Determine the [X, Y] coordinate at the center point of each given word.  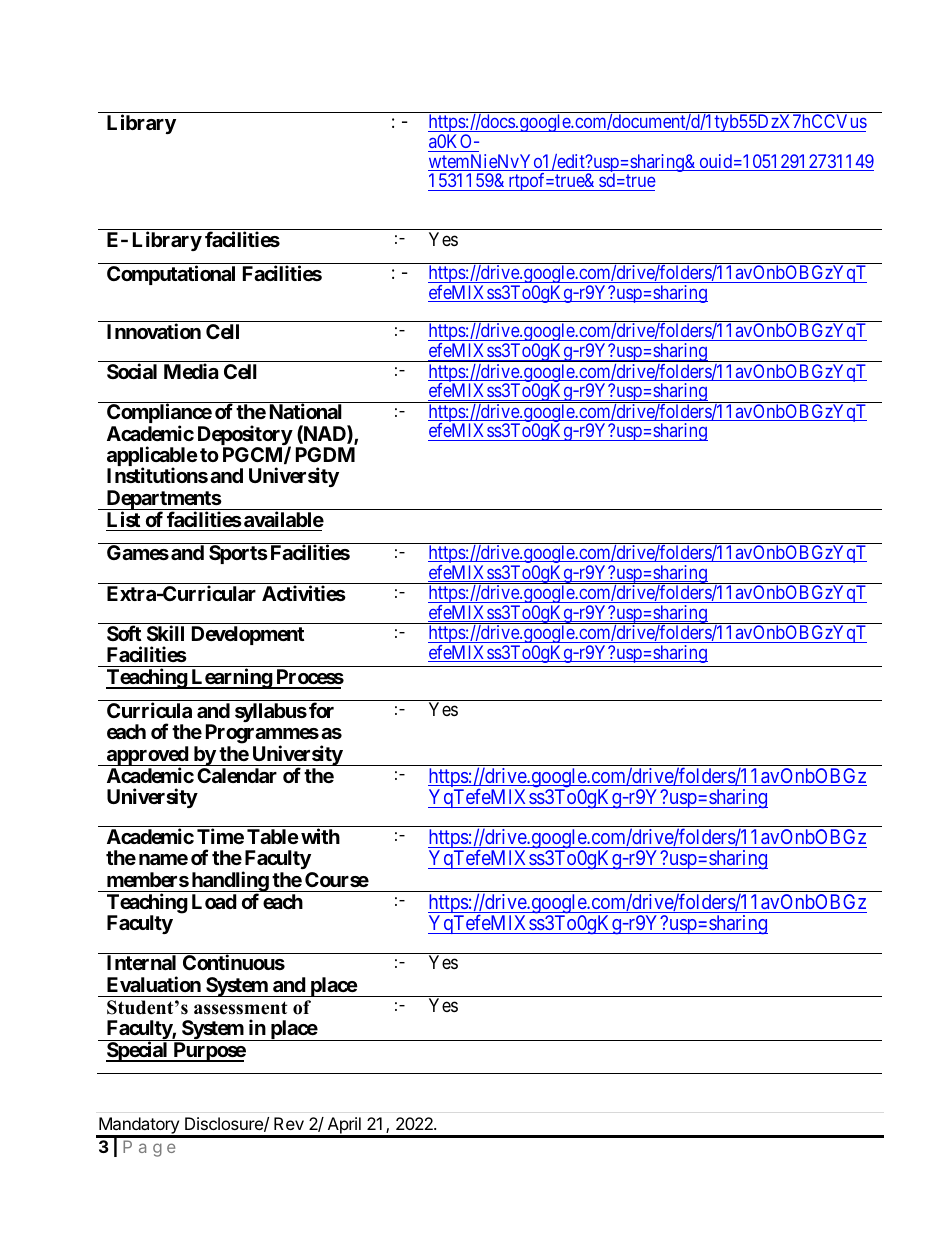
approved [147, 757]
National [306, 411]
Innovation [154, 331]
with [320, 836]
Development [248, 635]
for [321, 710]
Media [191, 371]
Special [138, 1051]
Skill [165, 633]
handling [229, 882]
